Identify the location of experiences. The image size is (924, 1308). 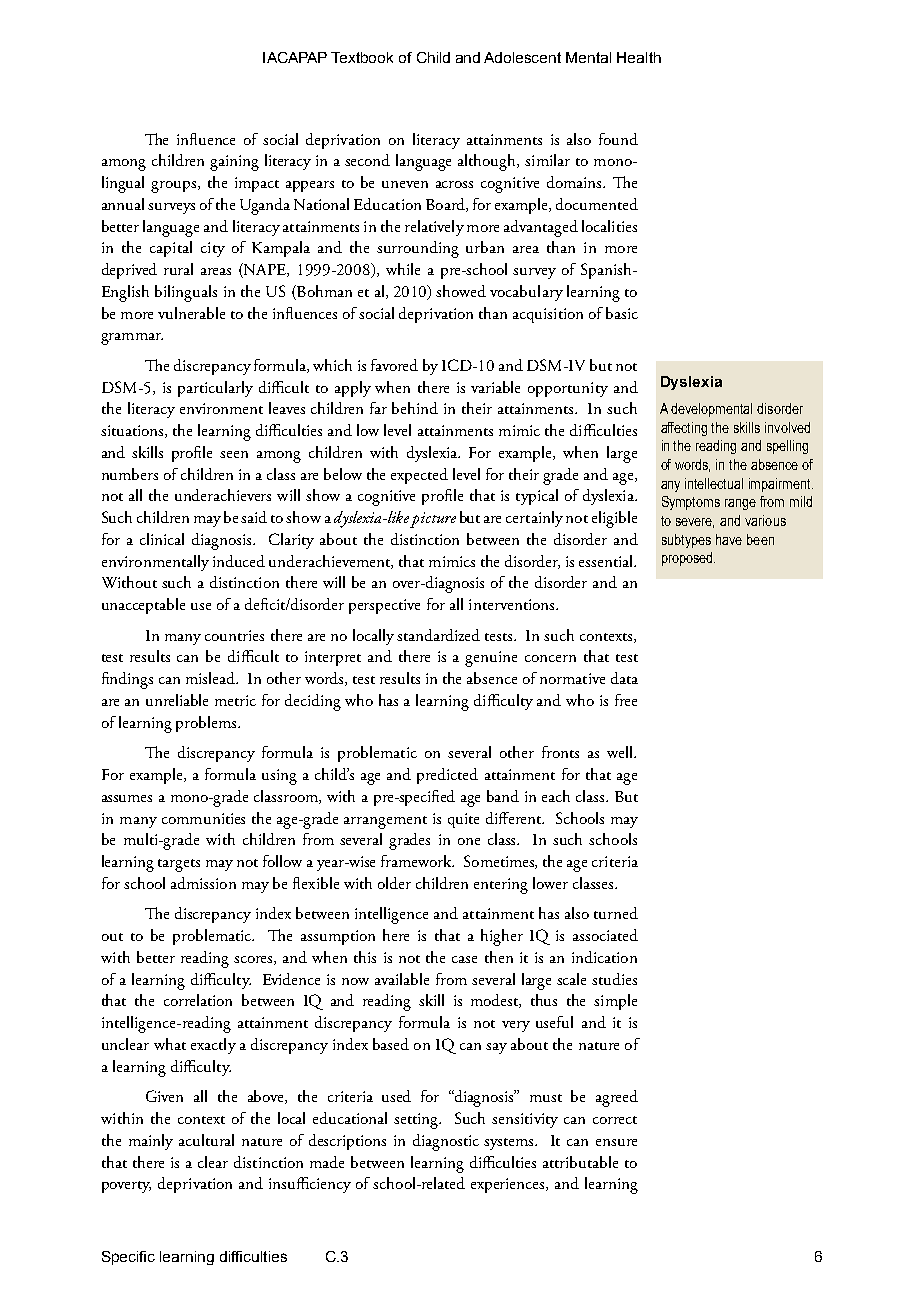
(509, 1185).
